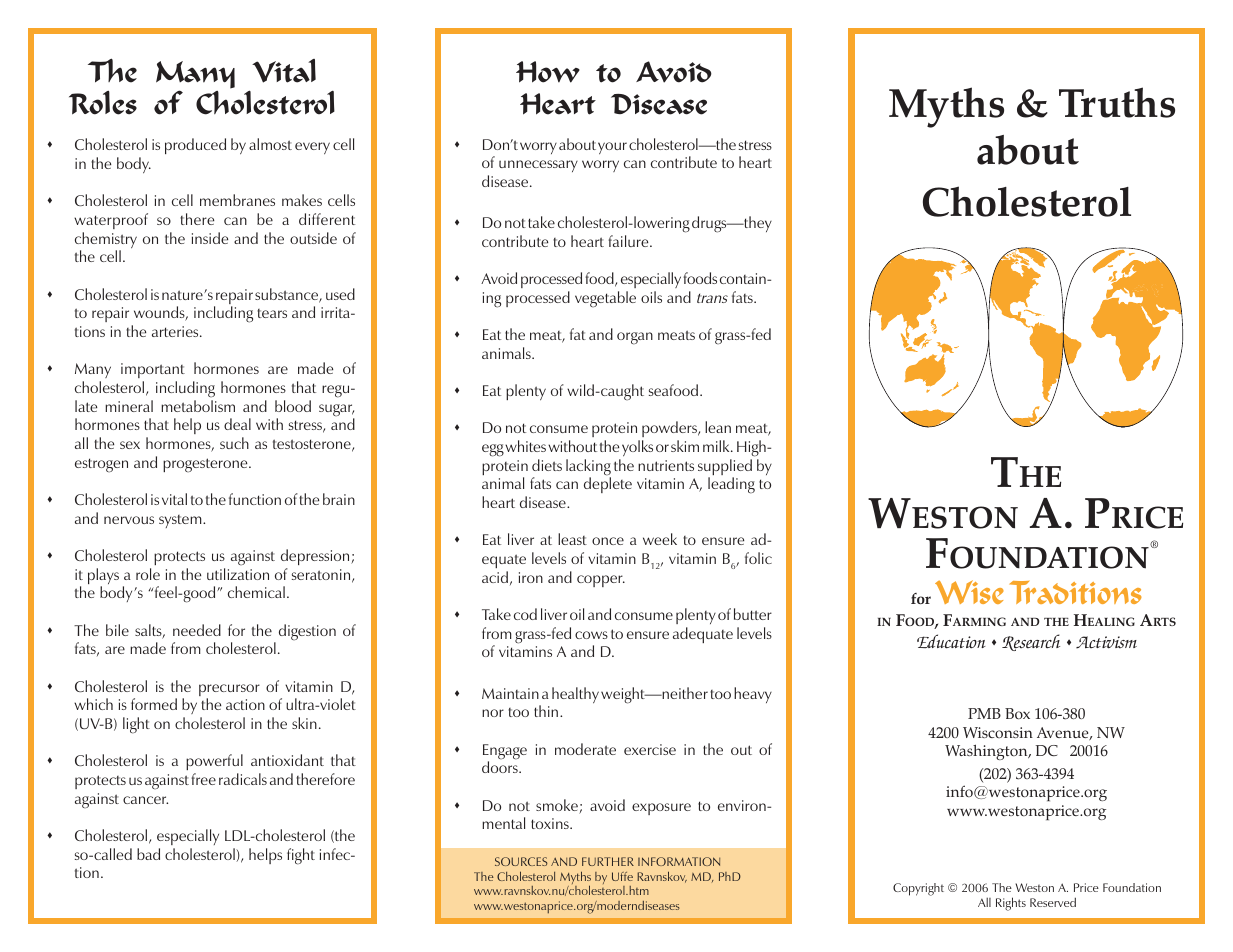  What do you see at coordinates (548, 72) in the screenshot?
I see `How` at bounding box center [548, 72].
